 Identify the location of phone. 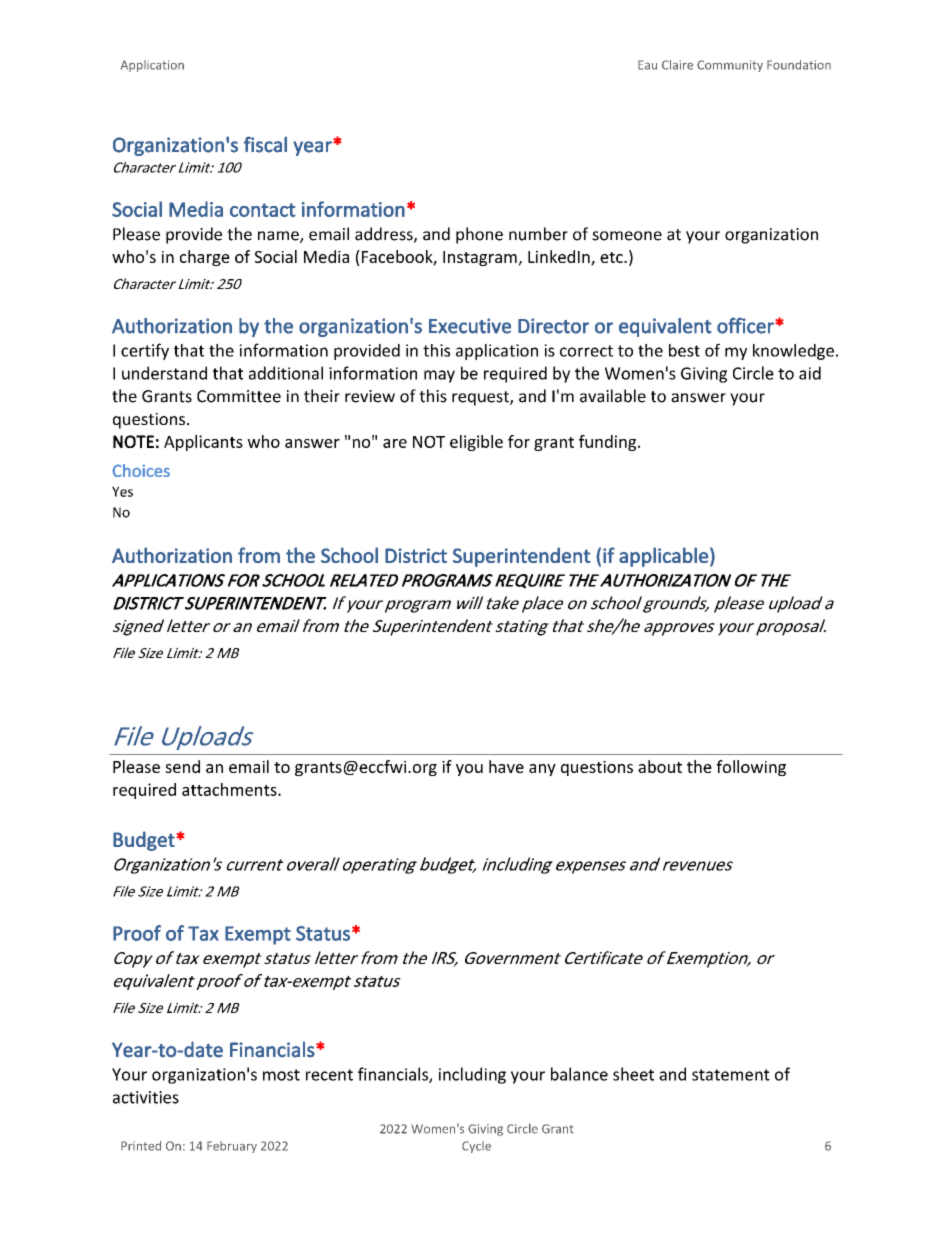
(479, 235).
